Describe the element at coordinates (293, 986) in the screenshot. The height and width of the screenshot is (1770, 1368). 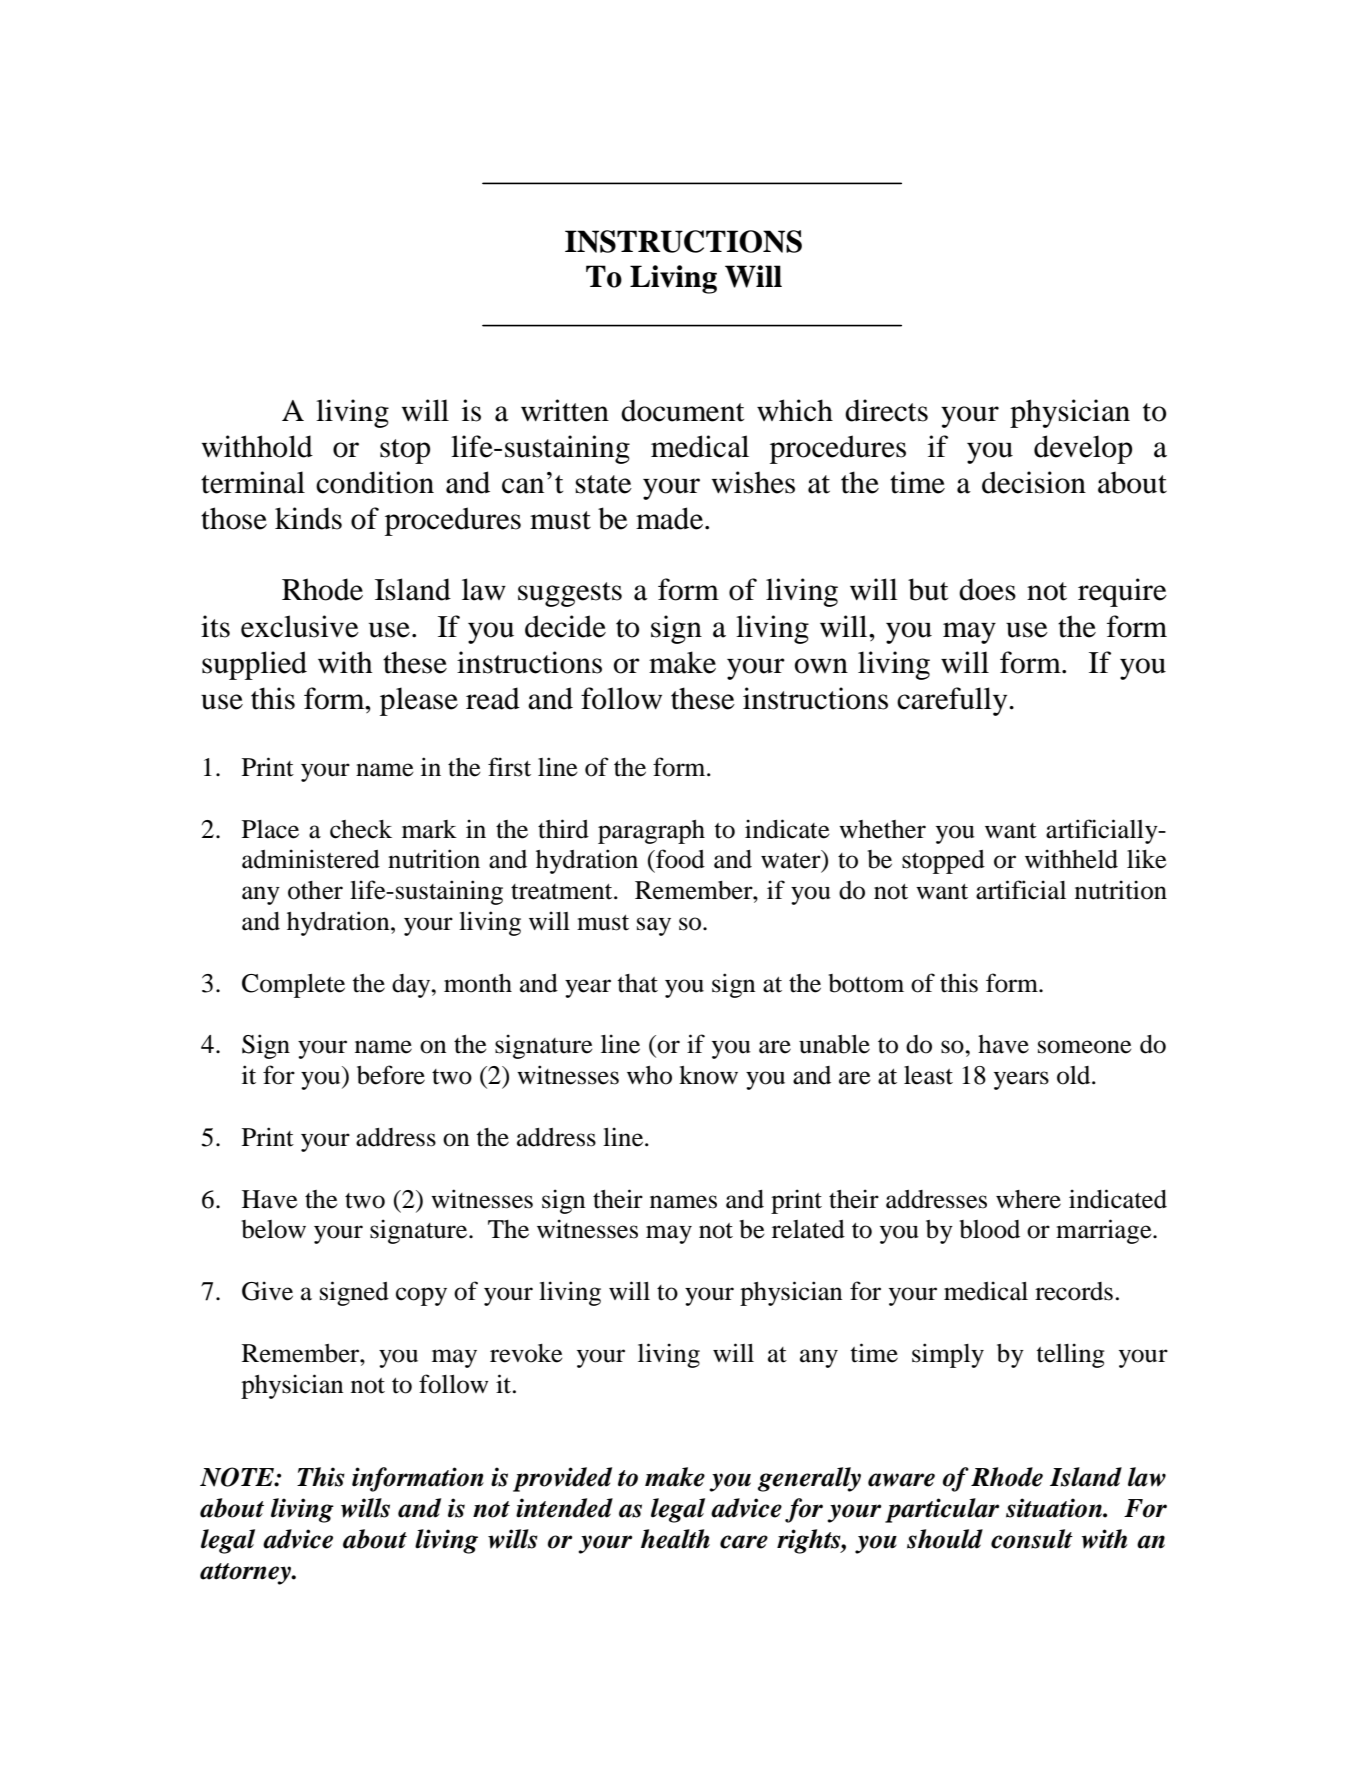
I see `Complete` at that location.
